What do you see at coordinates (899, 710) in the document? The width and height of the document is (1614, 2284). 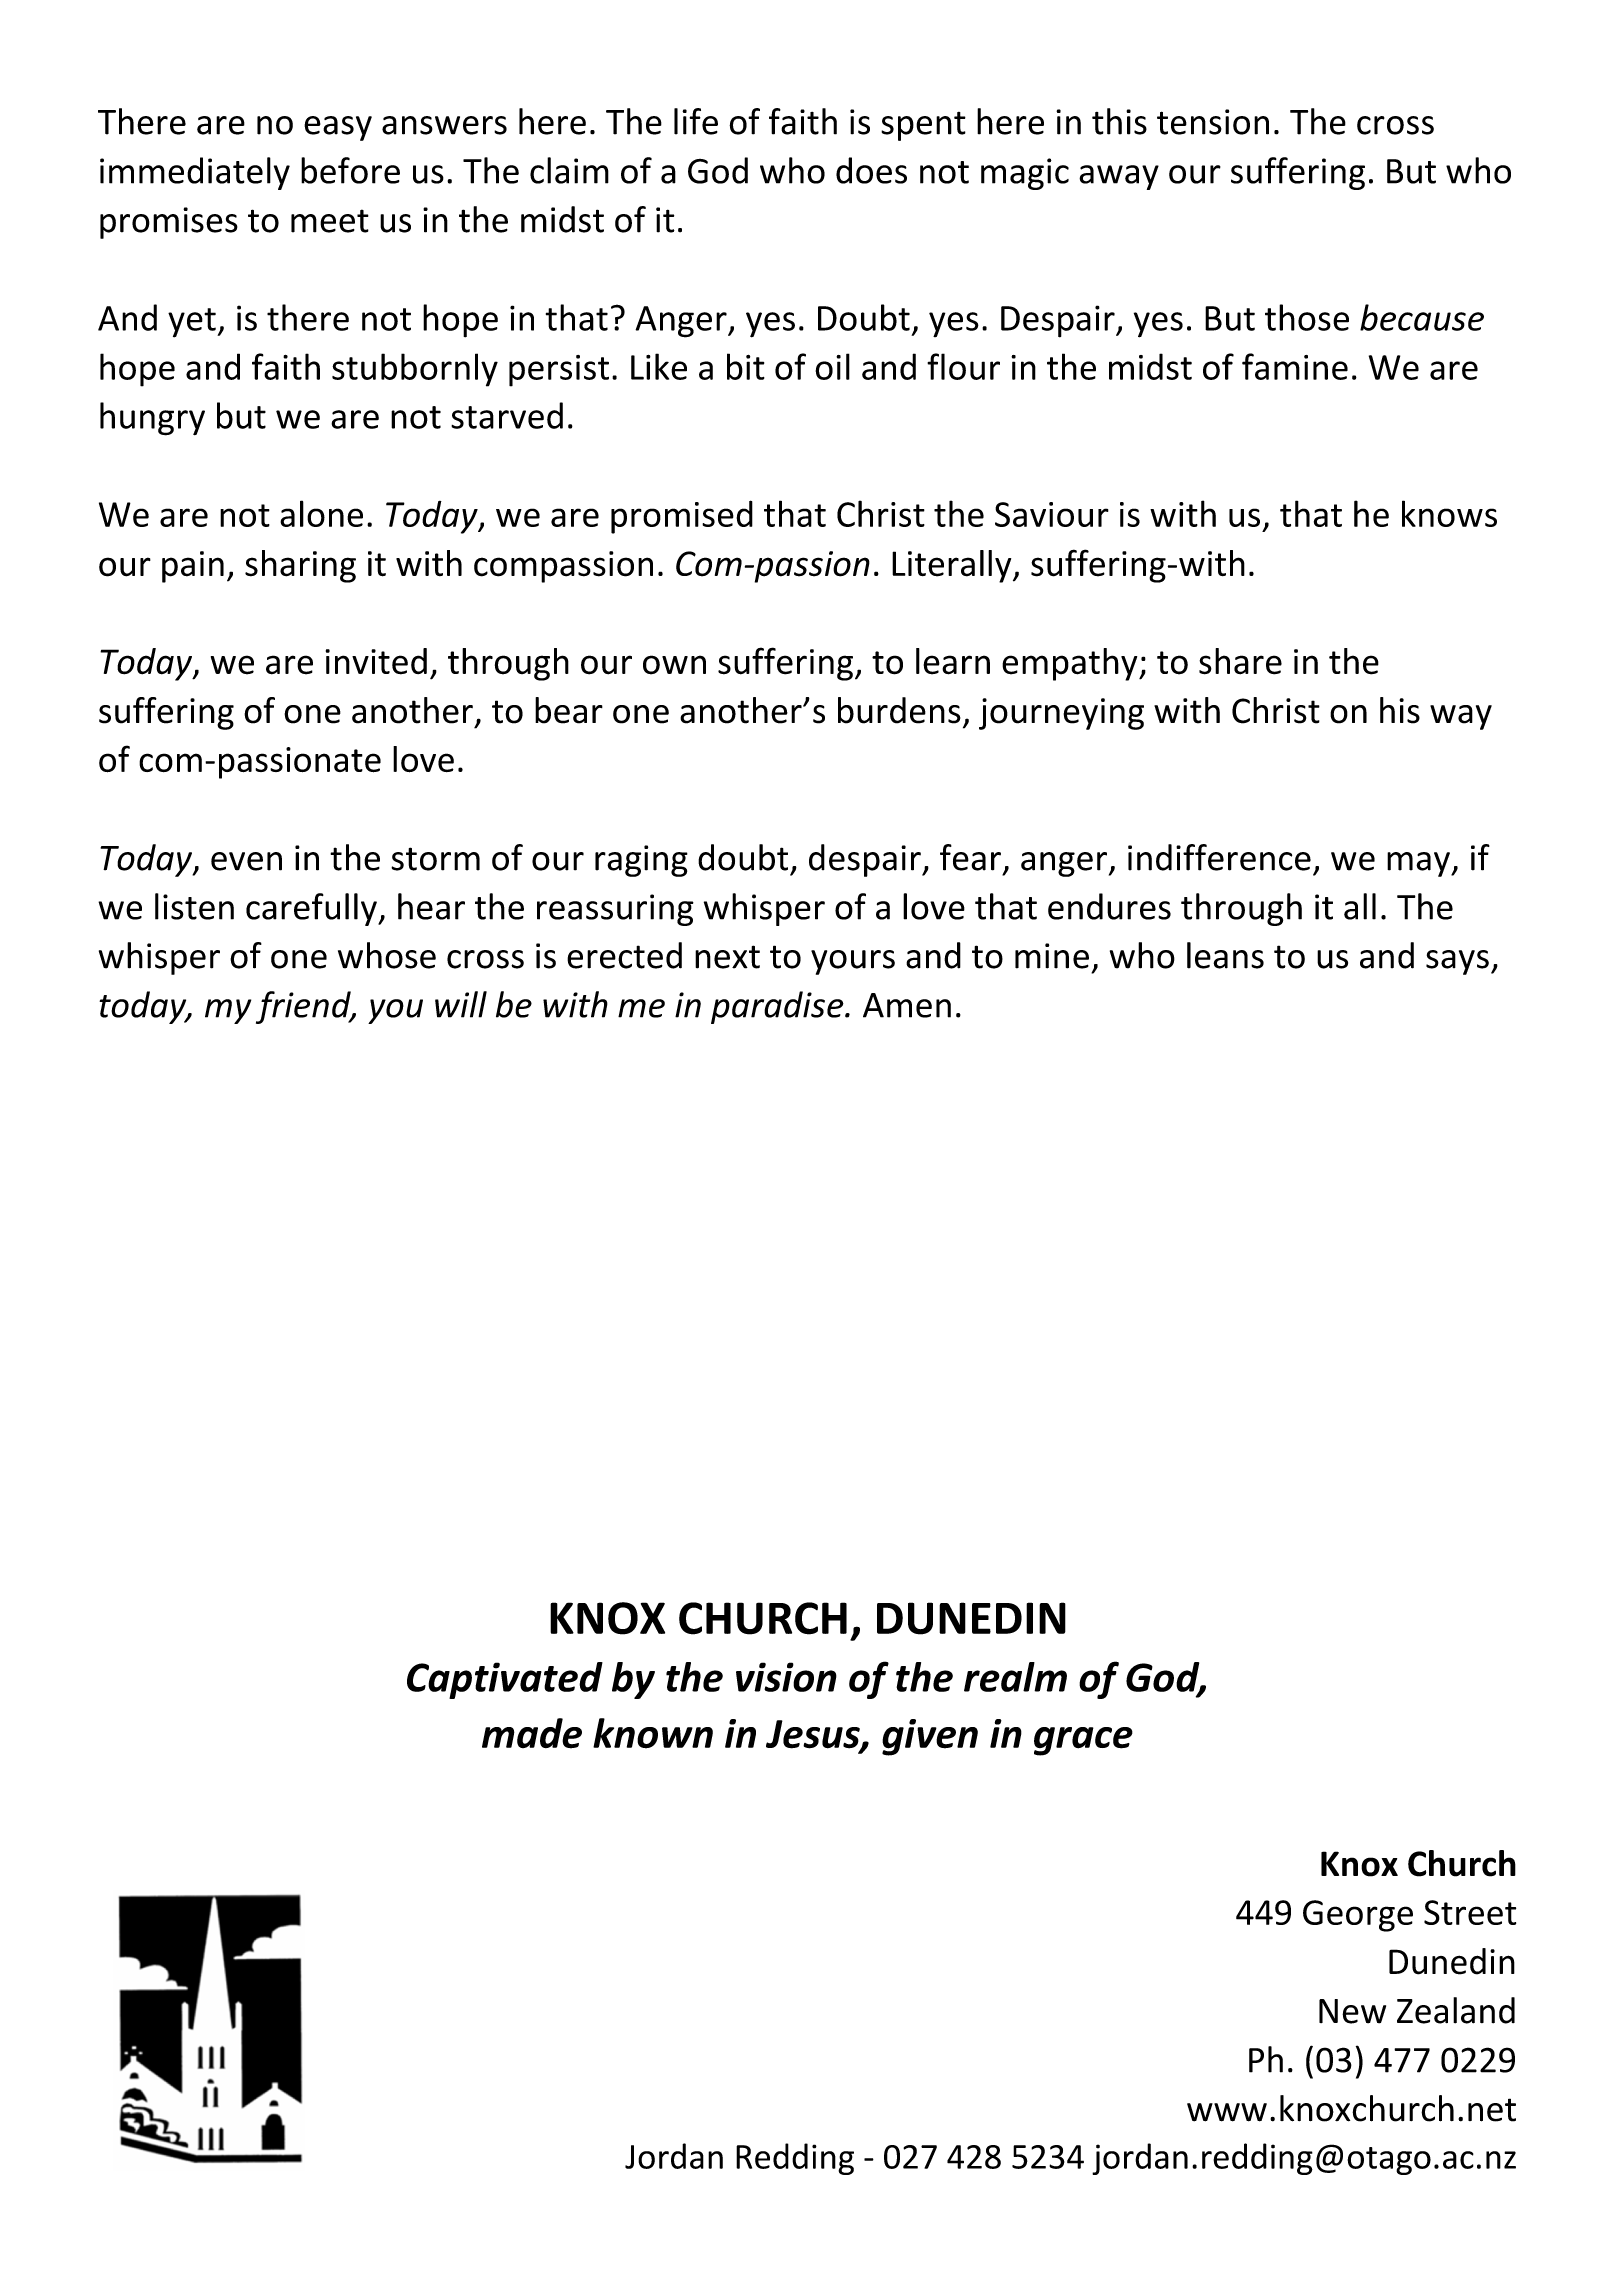 I see `burdens` at bounding box center [899, 710].
